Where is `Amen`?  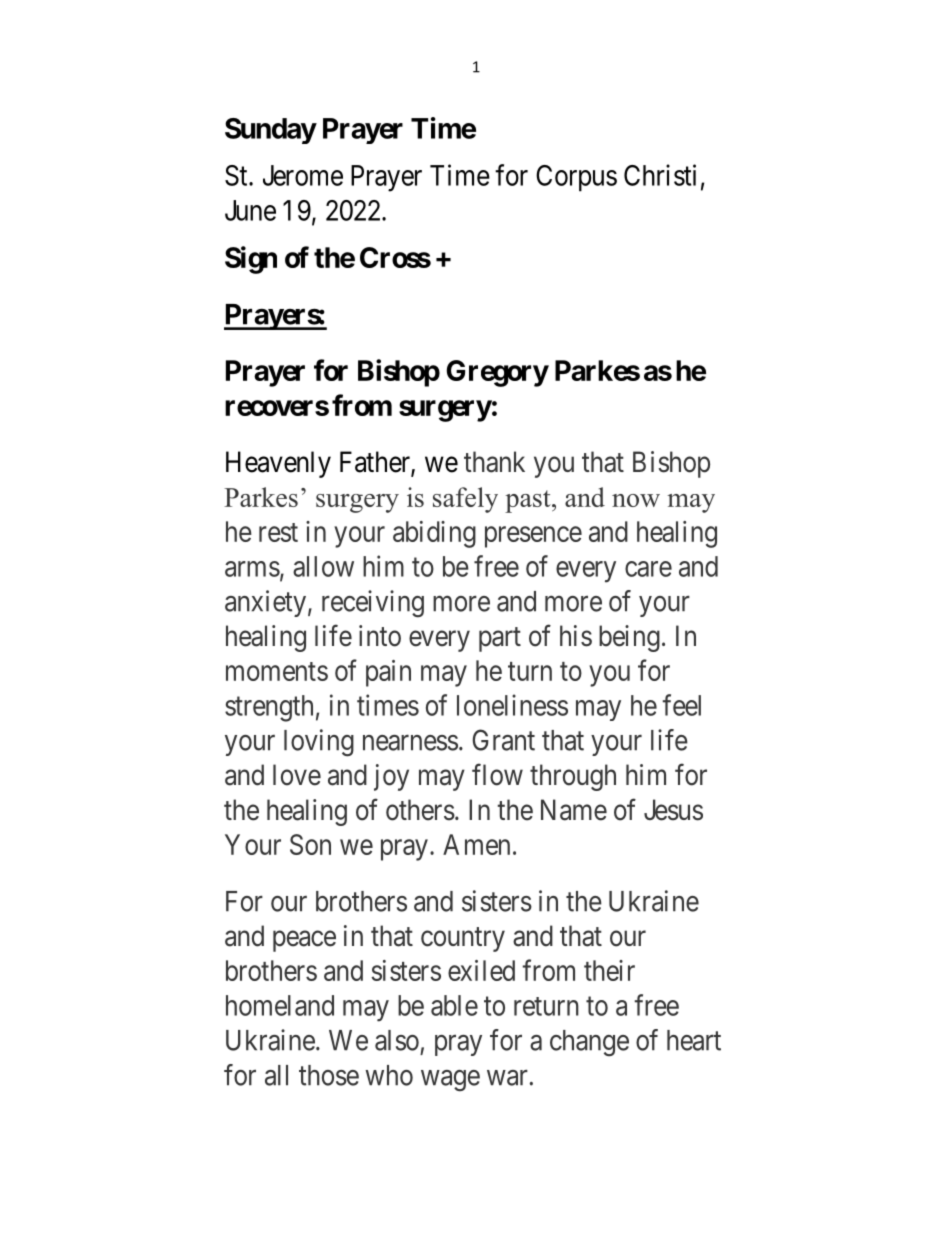
Amen is located at coordinates (476, 844).
